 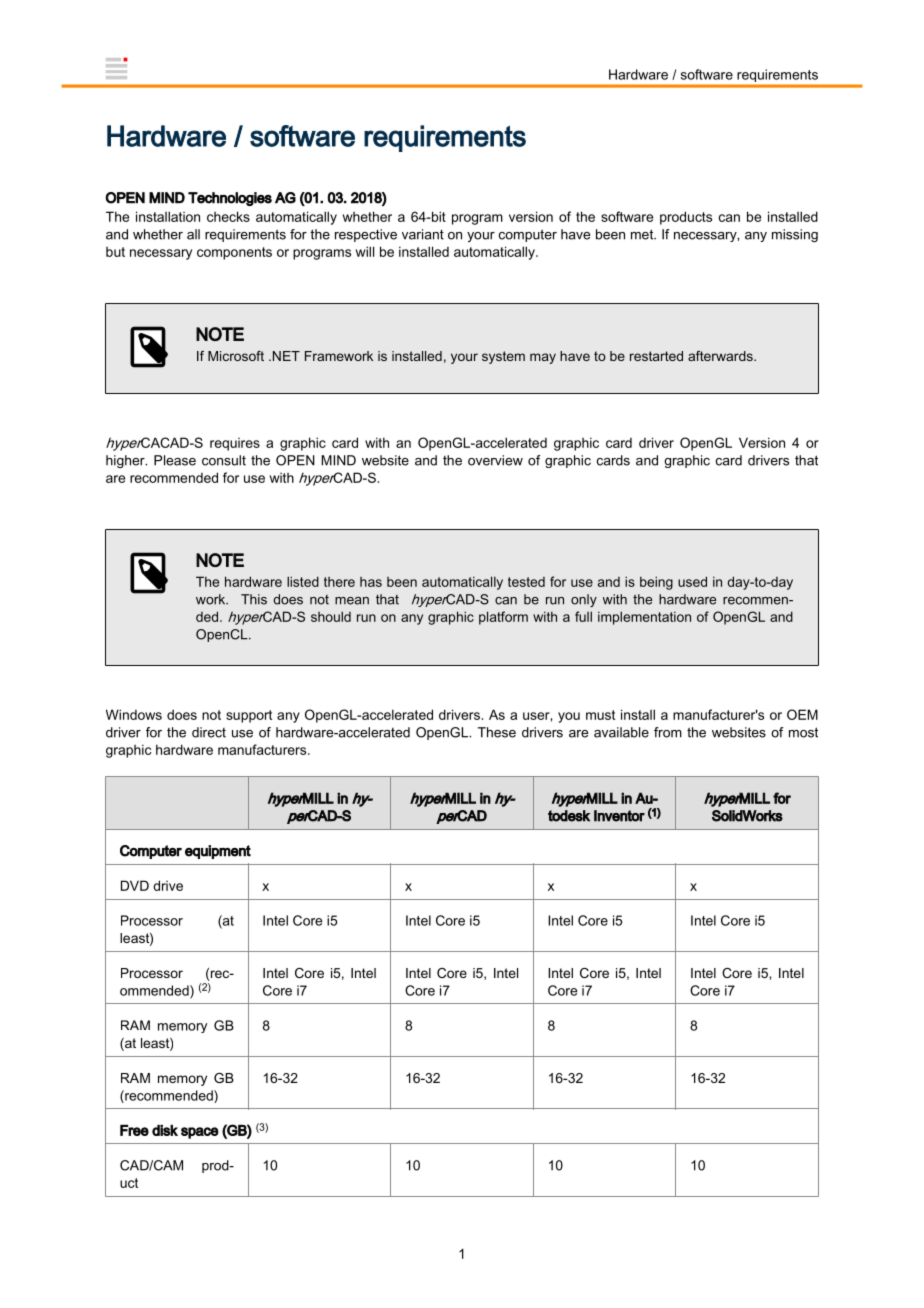 I want to click on missing, so click(x=795, y=235).
